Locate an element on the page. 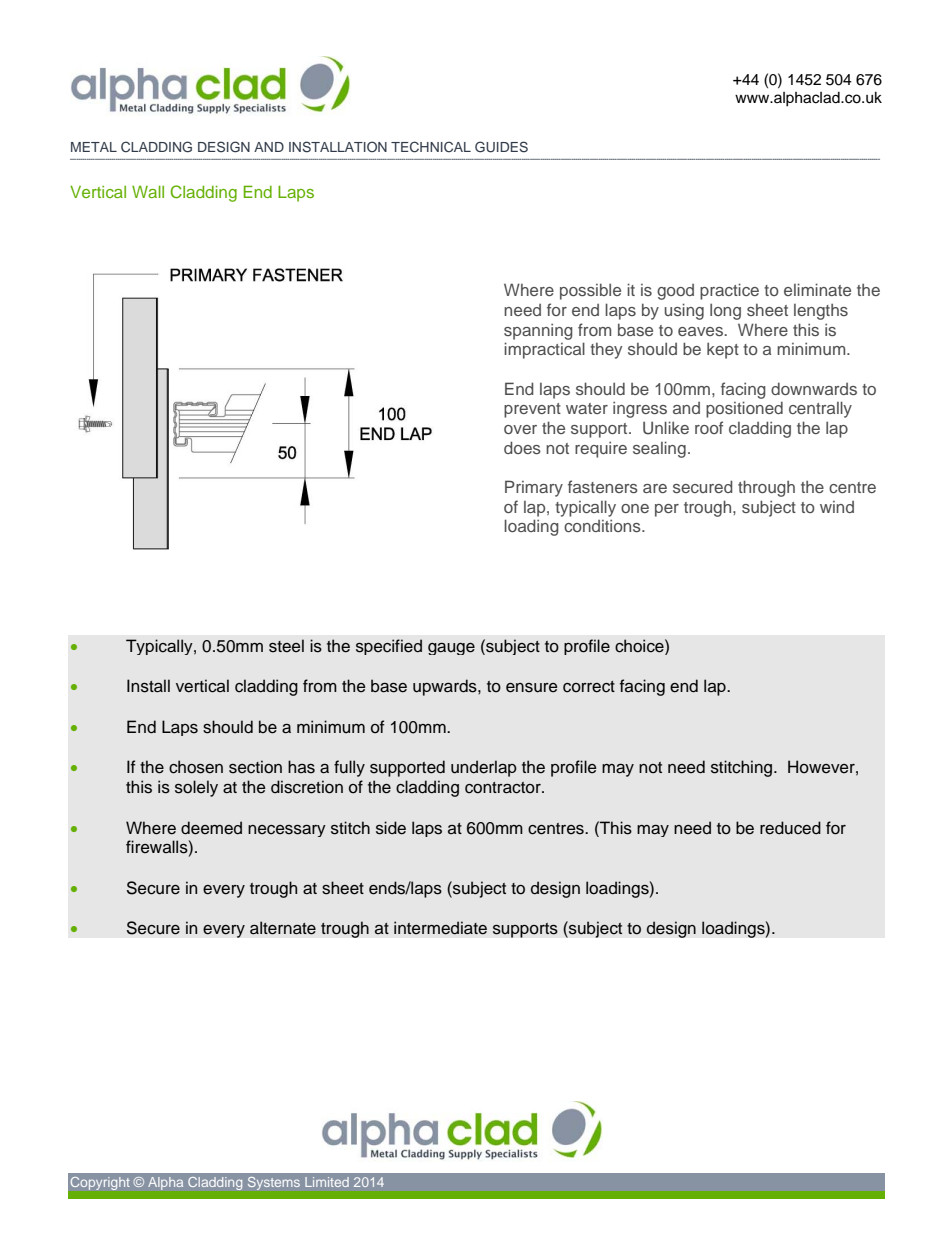 The width and height of the document is (952, 1233). correct is located at coordinates (589, 687).
